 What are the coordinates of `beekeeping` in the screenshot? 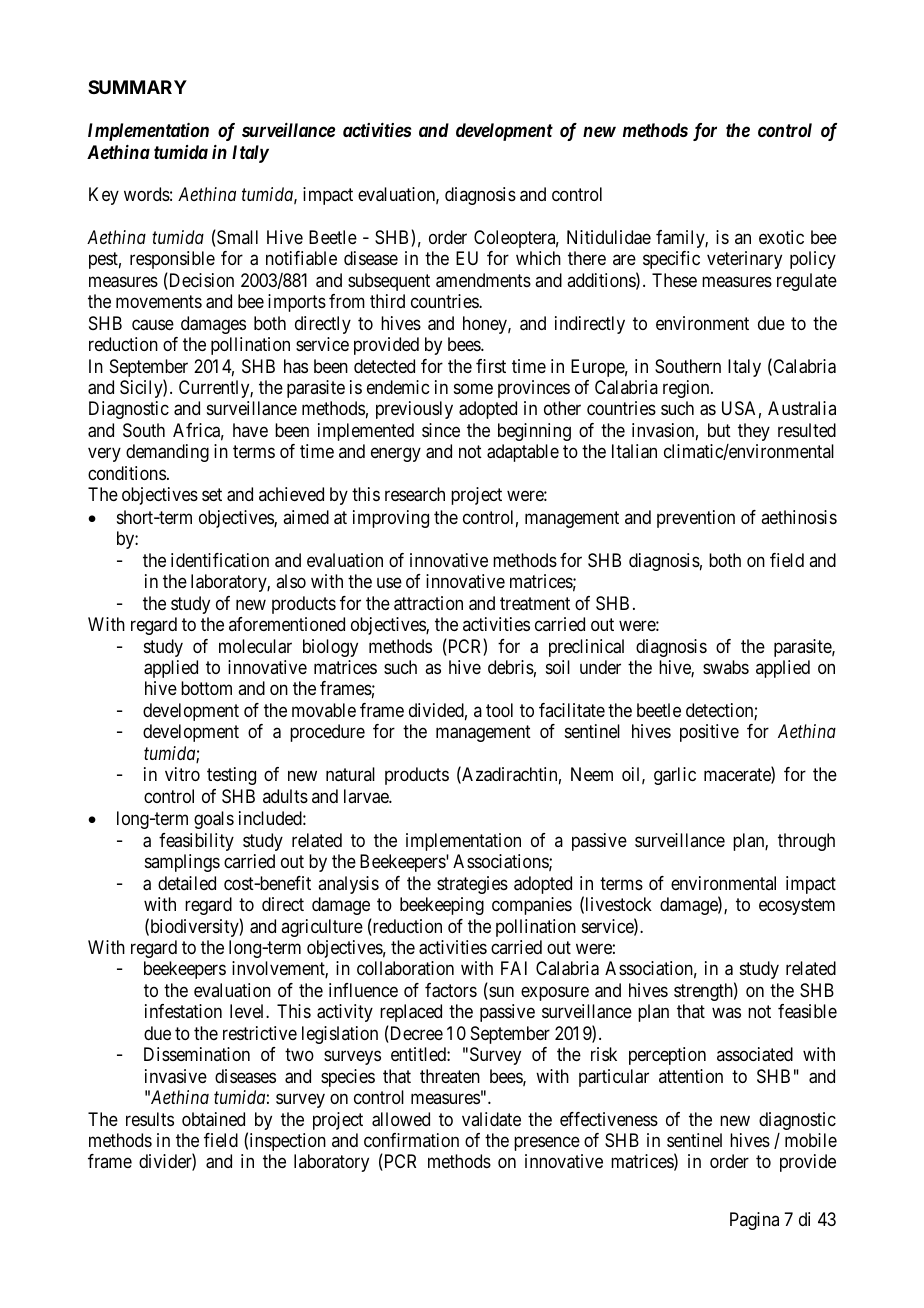 It's located at (442, 906).
